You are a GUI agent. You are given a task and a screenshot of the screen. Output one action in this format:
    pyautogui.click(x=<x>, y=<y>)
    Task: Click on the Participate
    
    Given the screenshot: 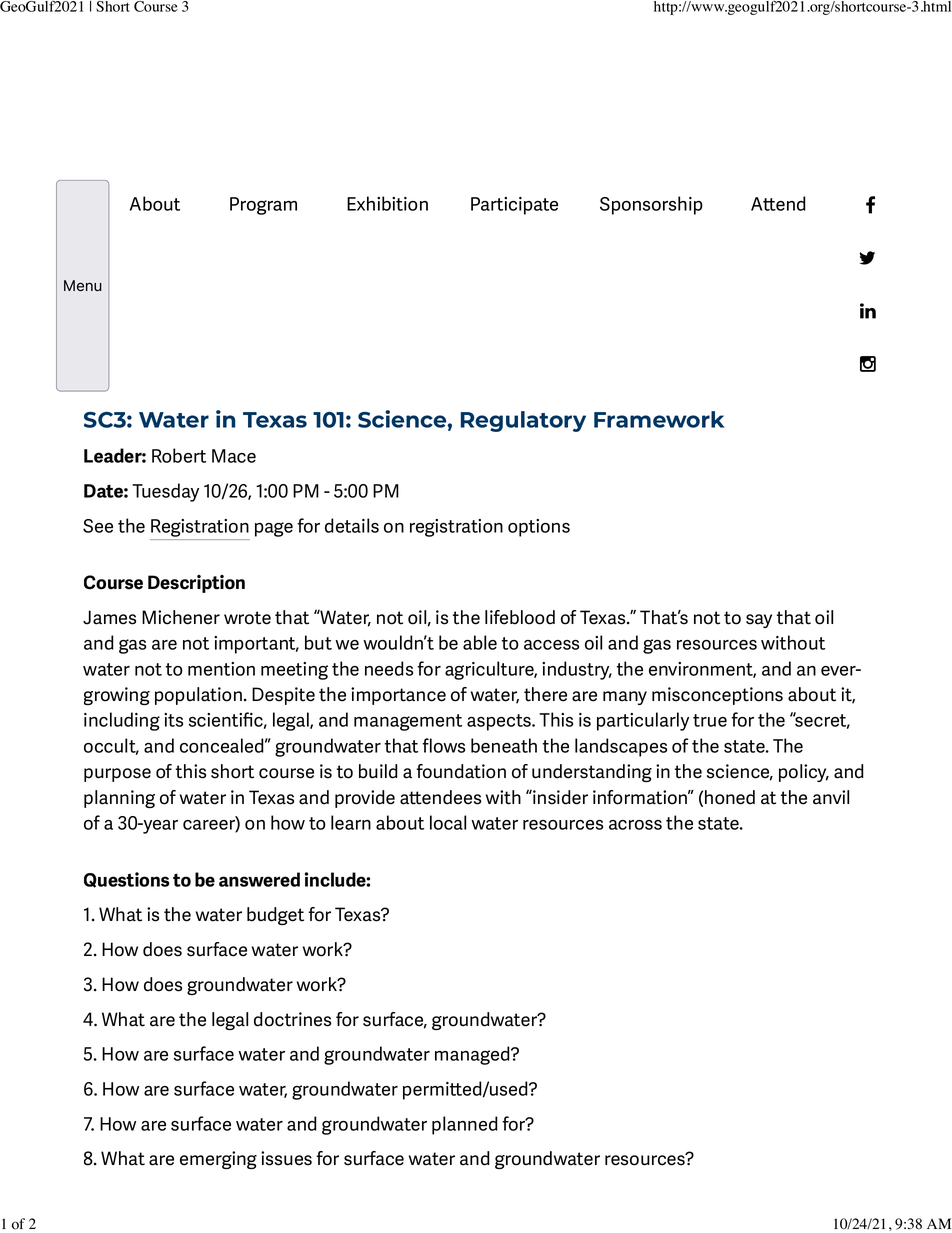 What is the action you would take?
    pyautogui.click(x=514, y=206)
